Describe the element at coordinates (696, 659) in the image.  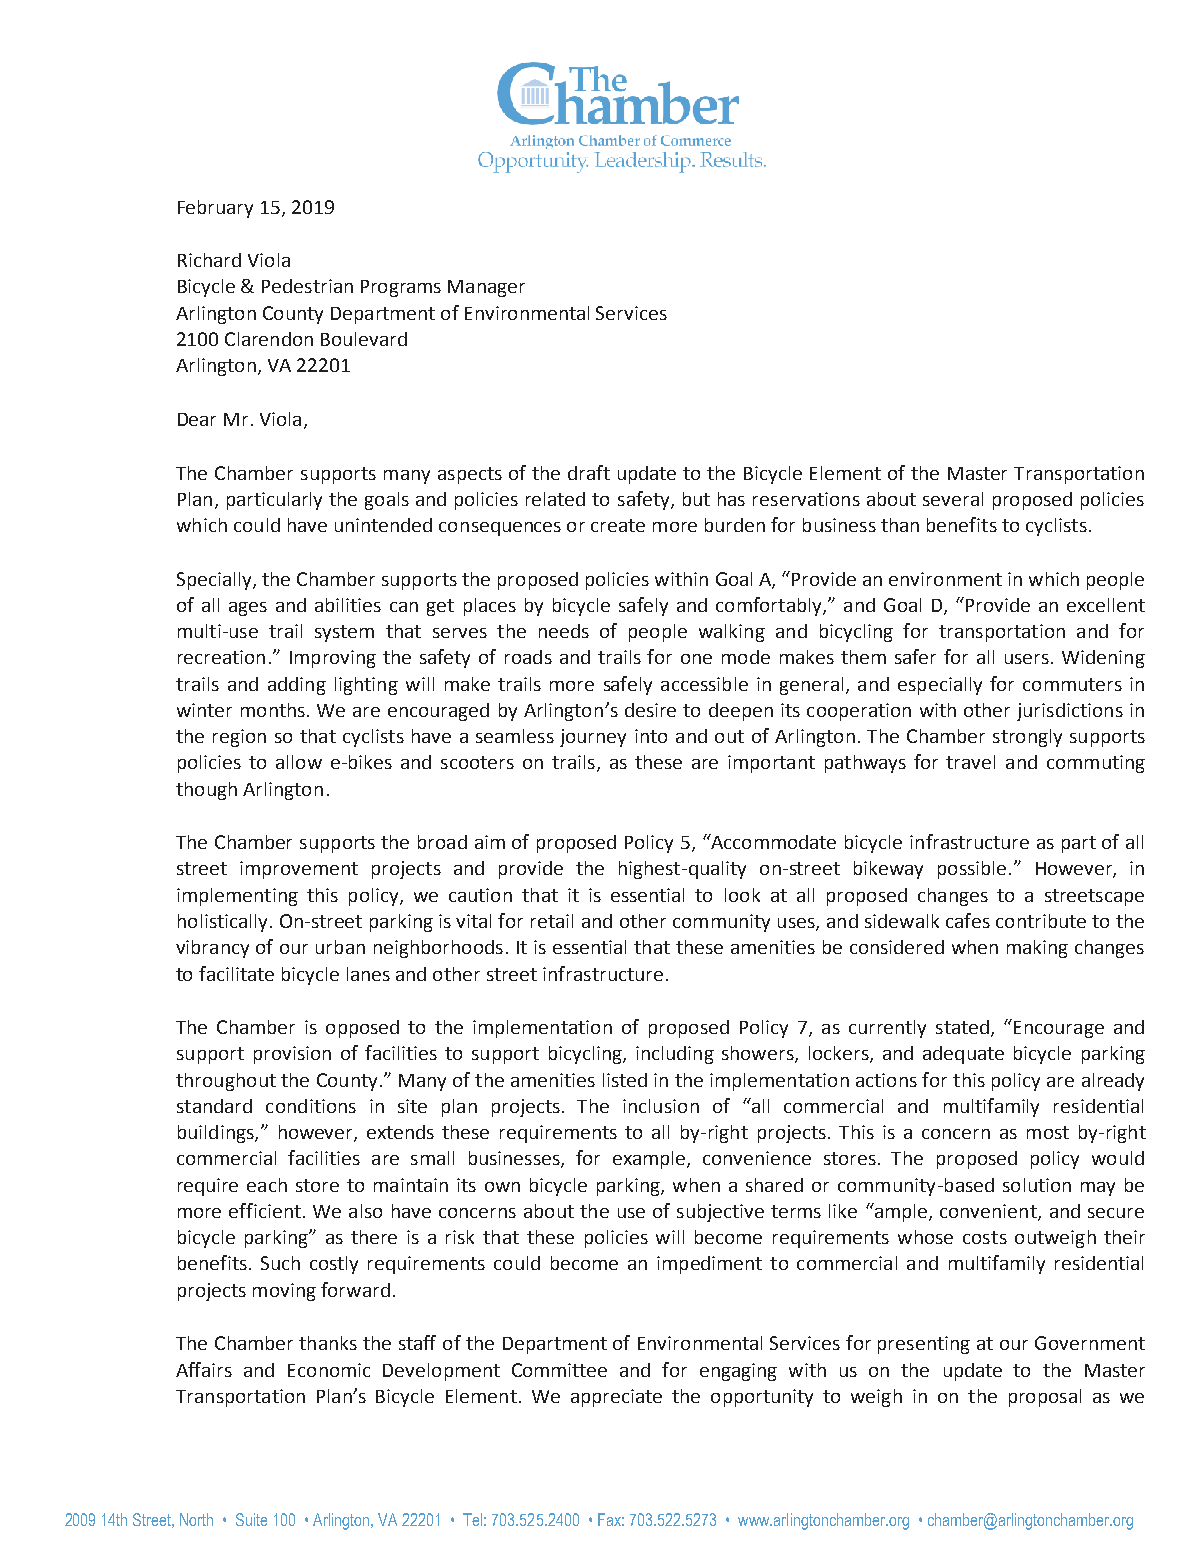
I see `one` at that location.
